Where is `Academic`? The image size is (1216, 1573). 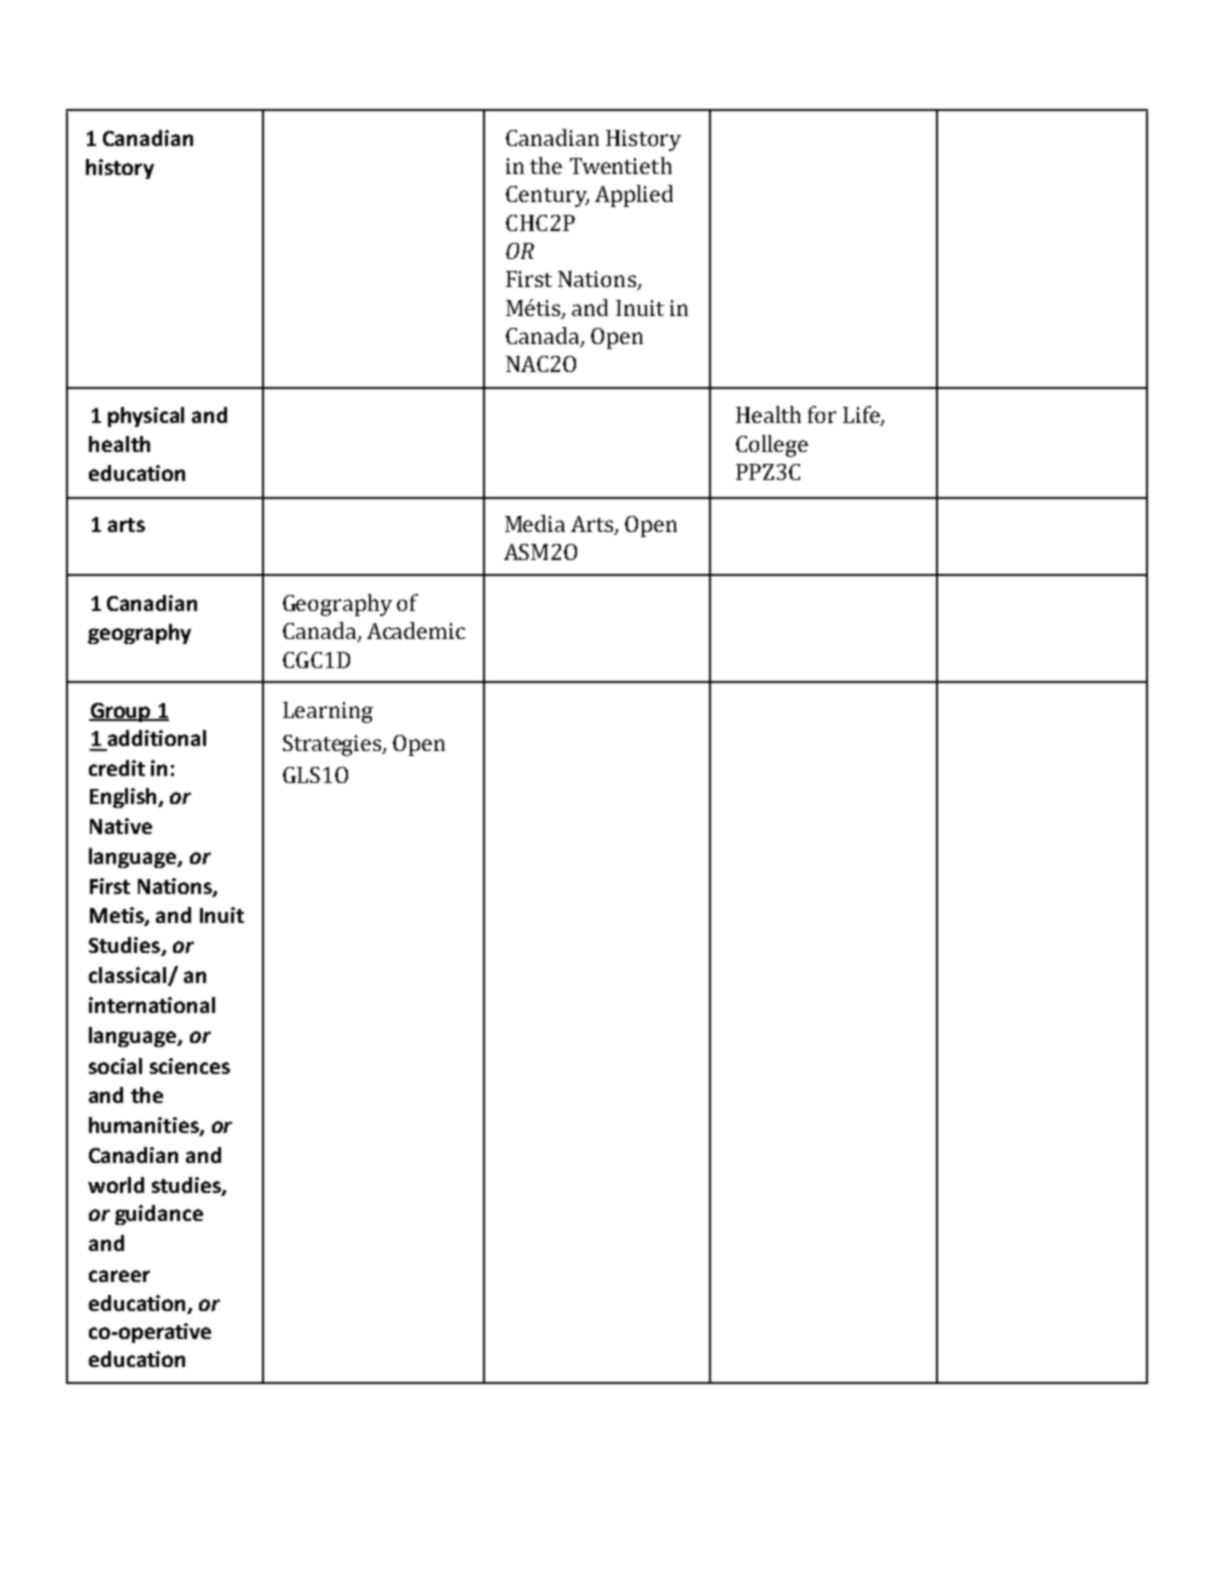 Academic is located at coordinates (416, 630).
